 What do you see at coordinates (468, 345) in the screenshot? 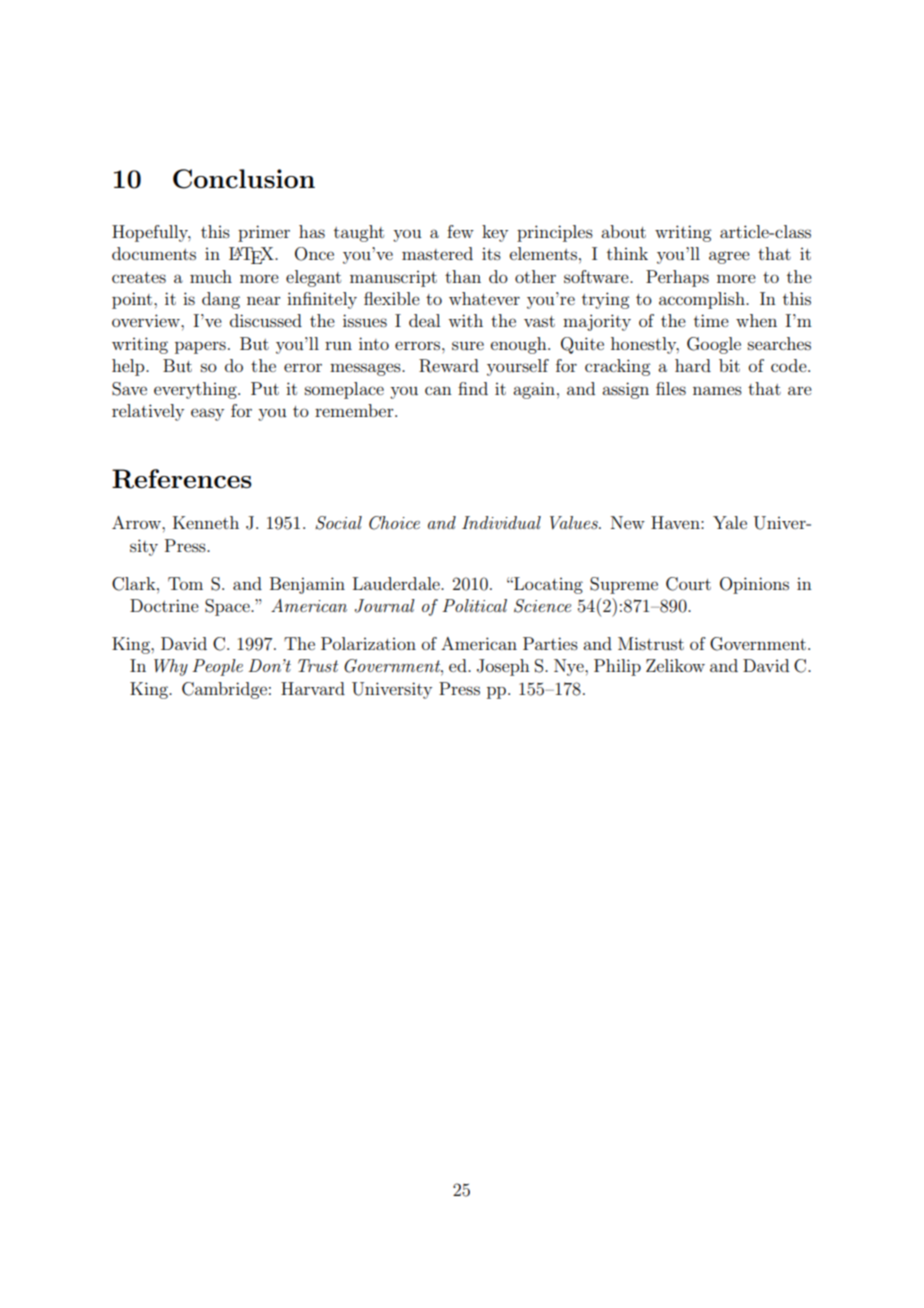
I see `sure` at bounding box center [468, 345].
